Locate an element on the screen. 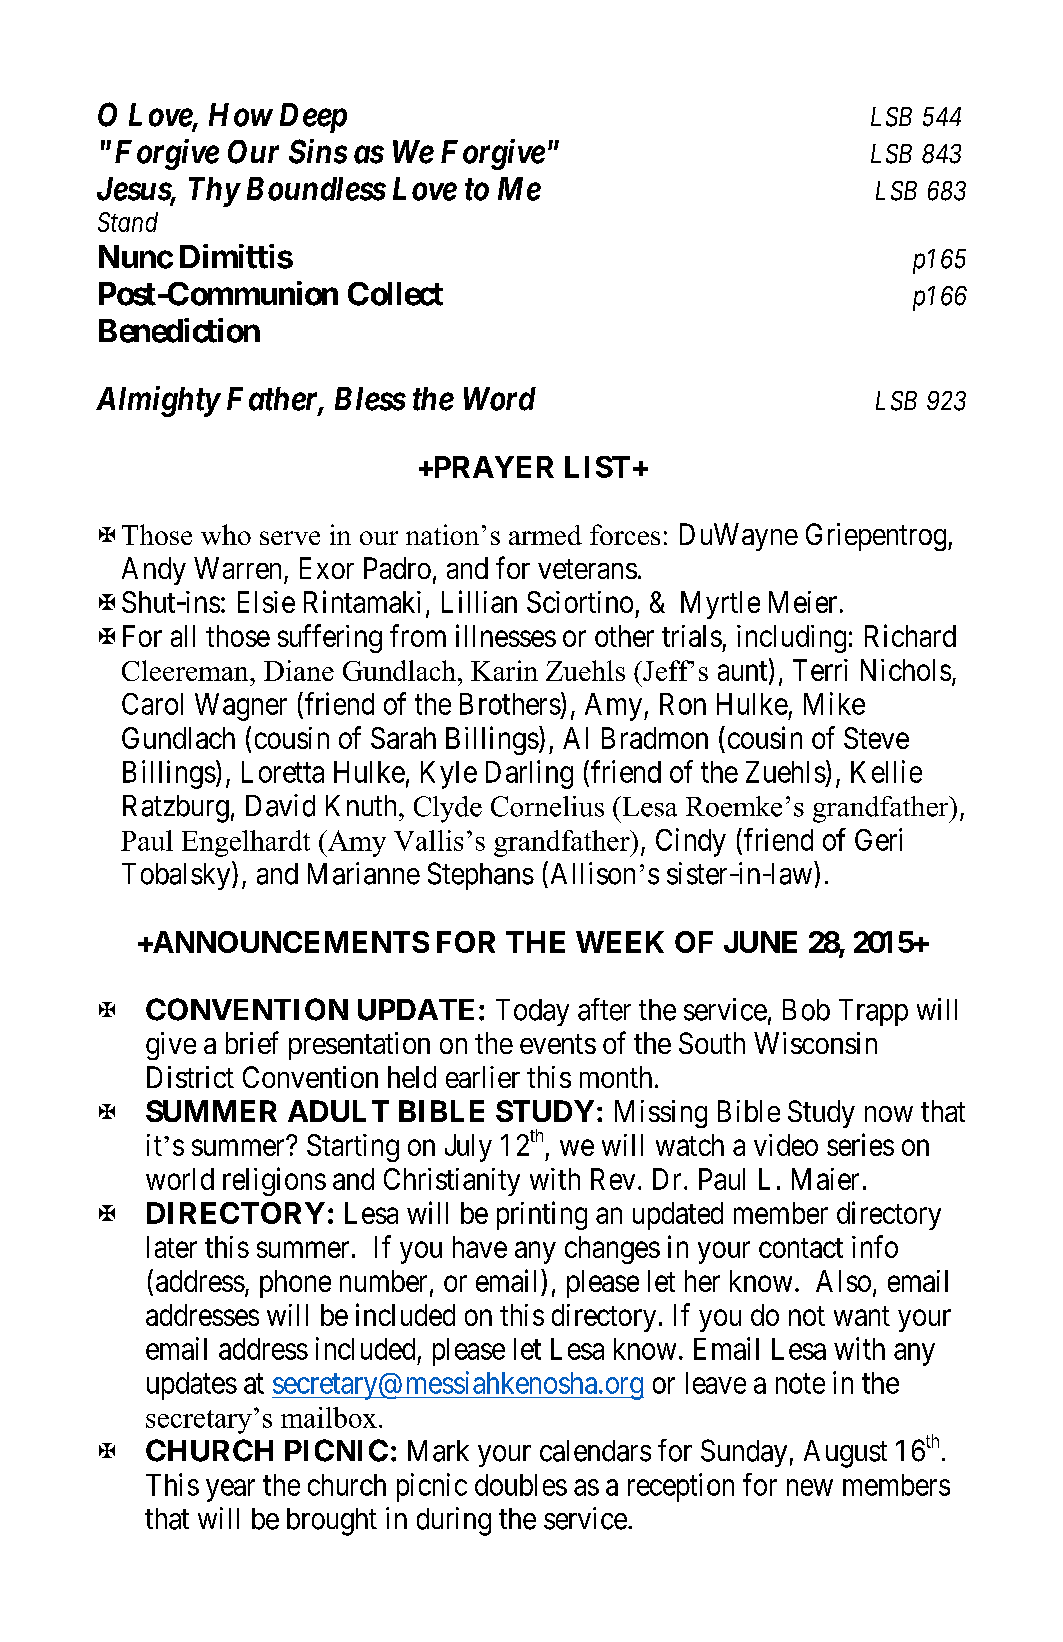  brief is located at coordinates (252, 1042).
